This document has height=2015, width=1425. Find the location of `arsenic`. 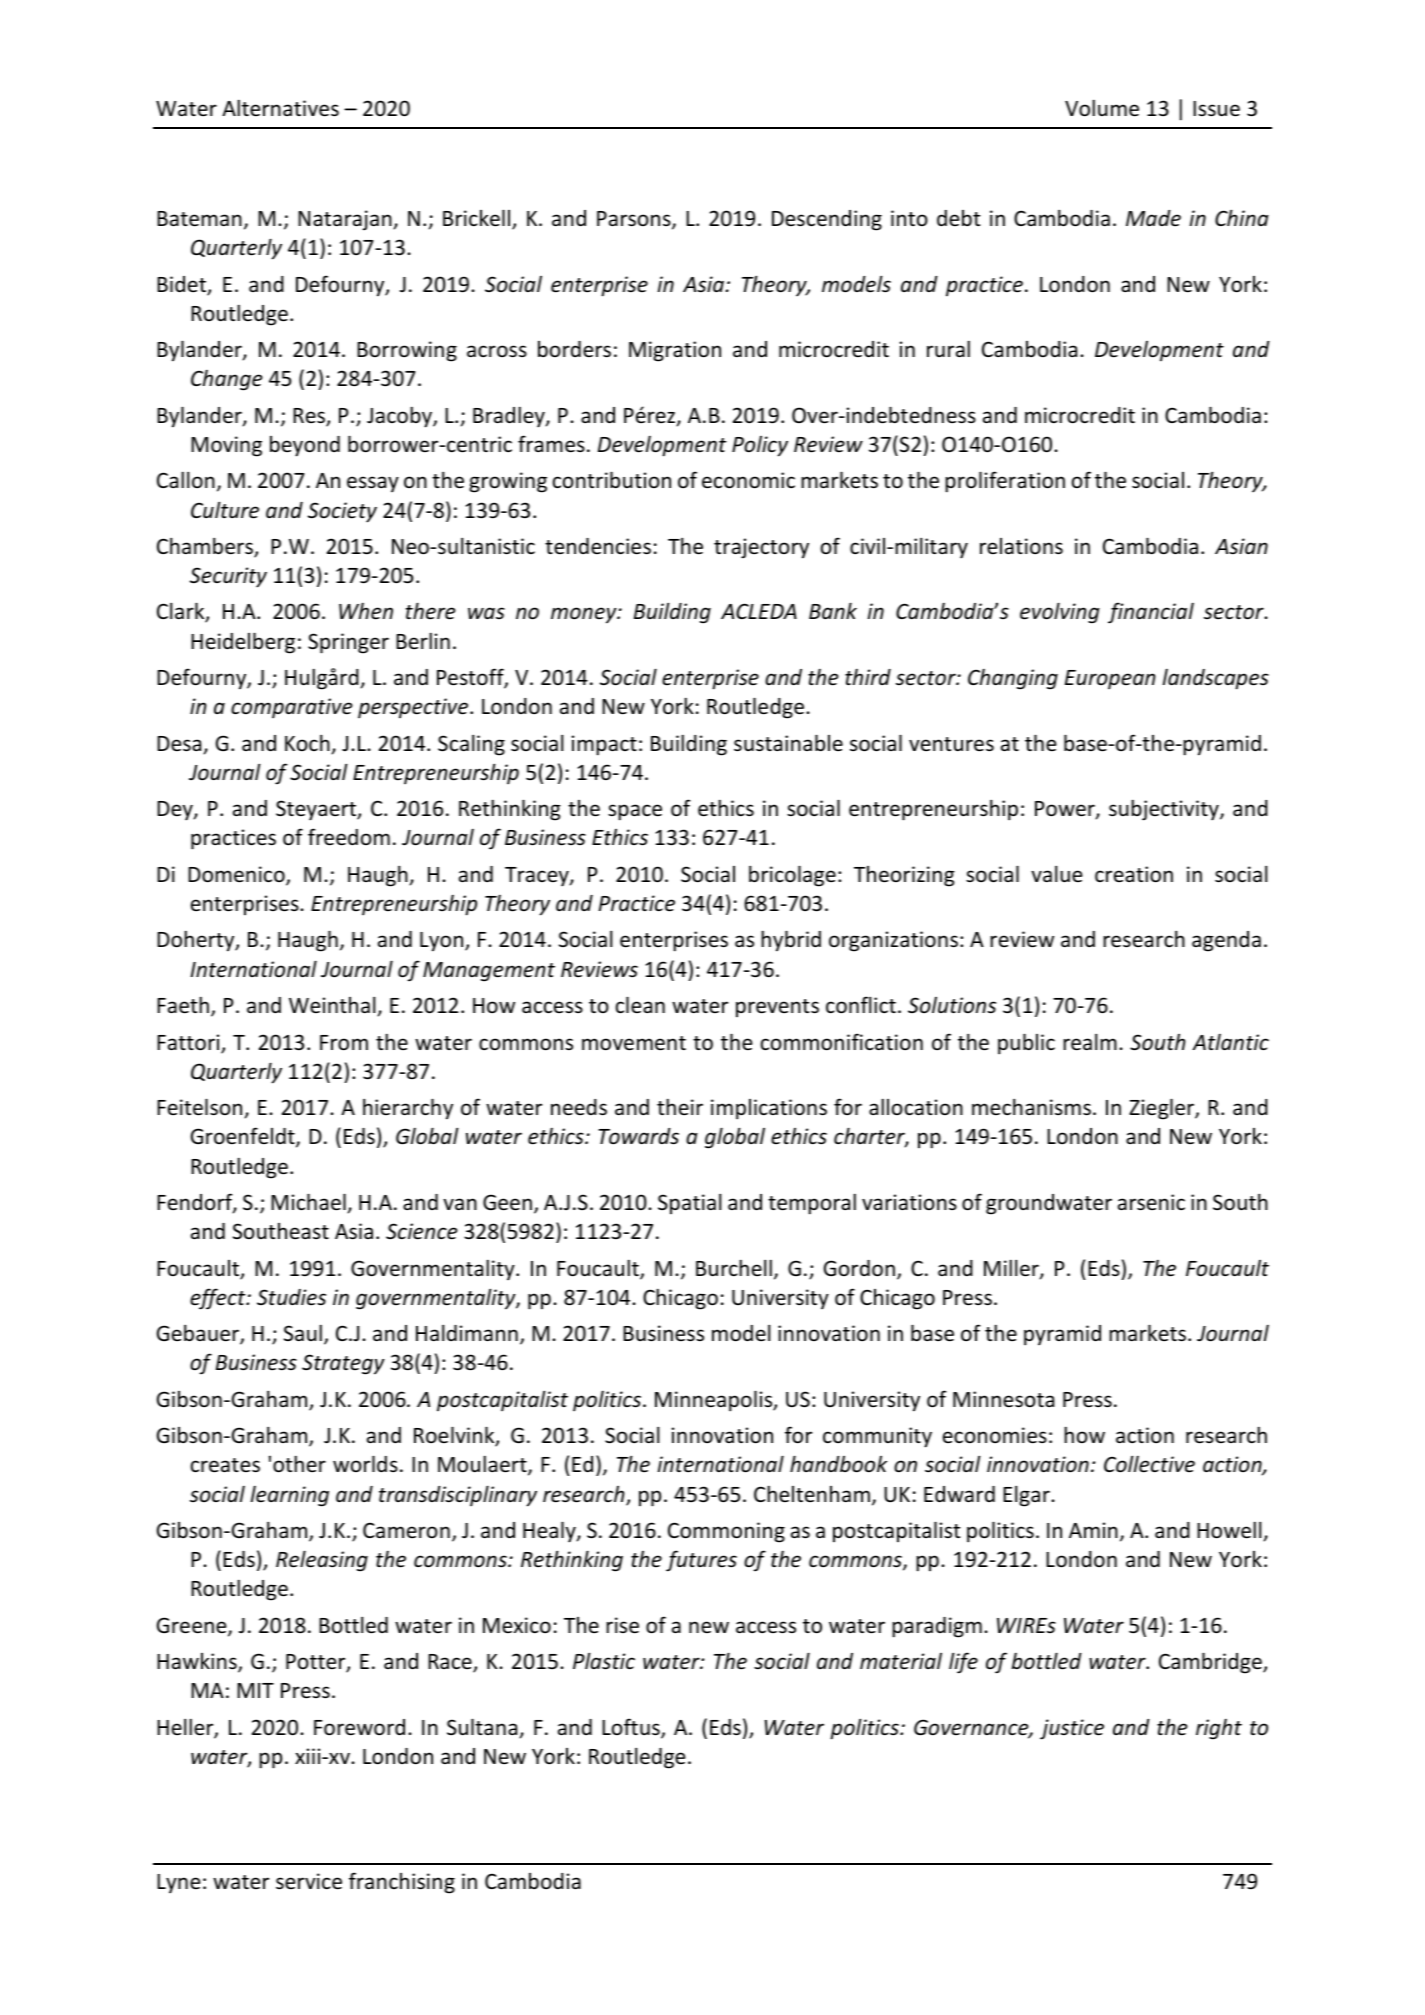

arsenic is located at coordinates (1151, 1202).
